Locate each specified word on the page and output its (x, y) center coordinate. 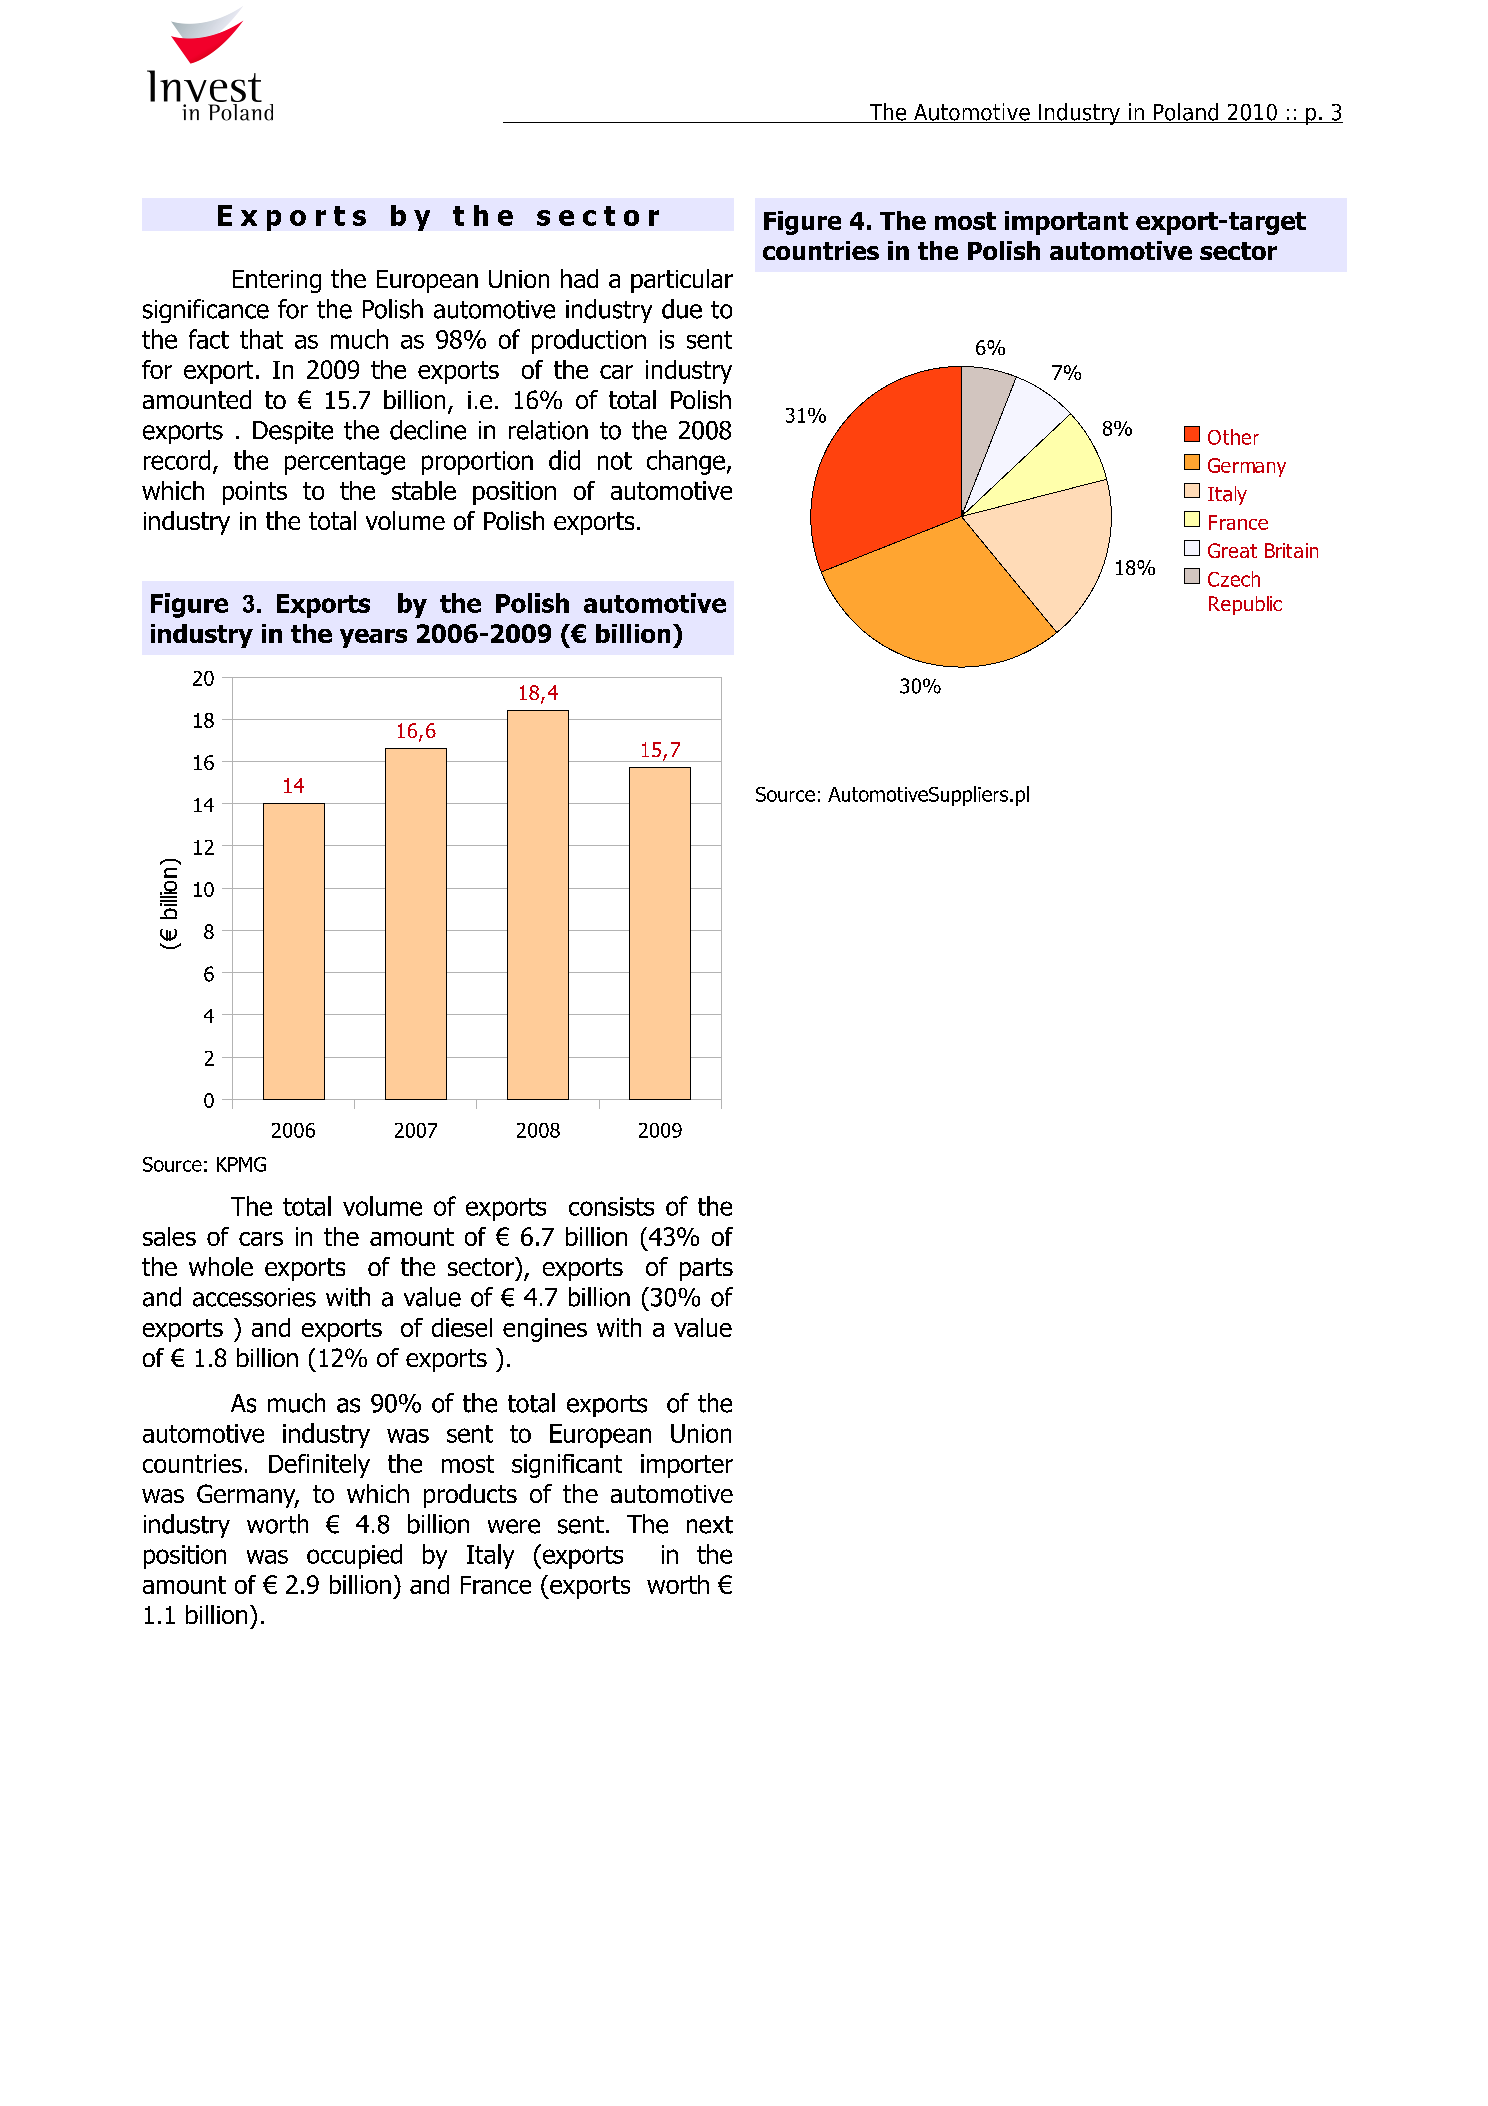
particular (682, 281)
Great (1232, 550)
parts (706, 1269)
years (373, 638)
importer (687, 1466)
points (255, 493)
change (686, 462)
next (710, 1525)
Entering (277, 281)
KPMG (241, 1164)
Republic (1245, 605)
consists (611, 1206)
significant (567, 1466)
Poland (1186, 113)
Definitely (319, 1466)
